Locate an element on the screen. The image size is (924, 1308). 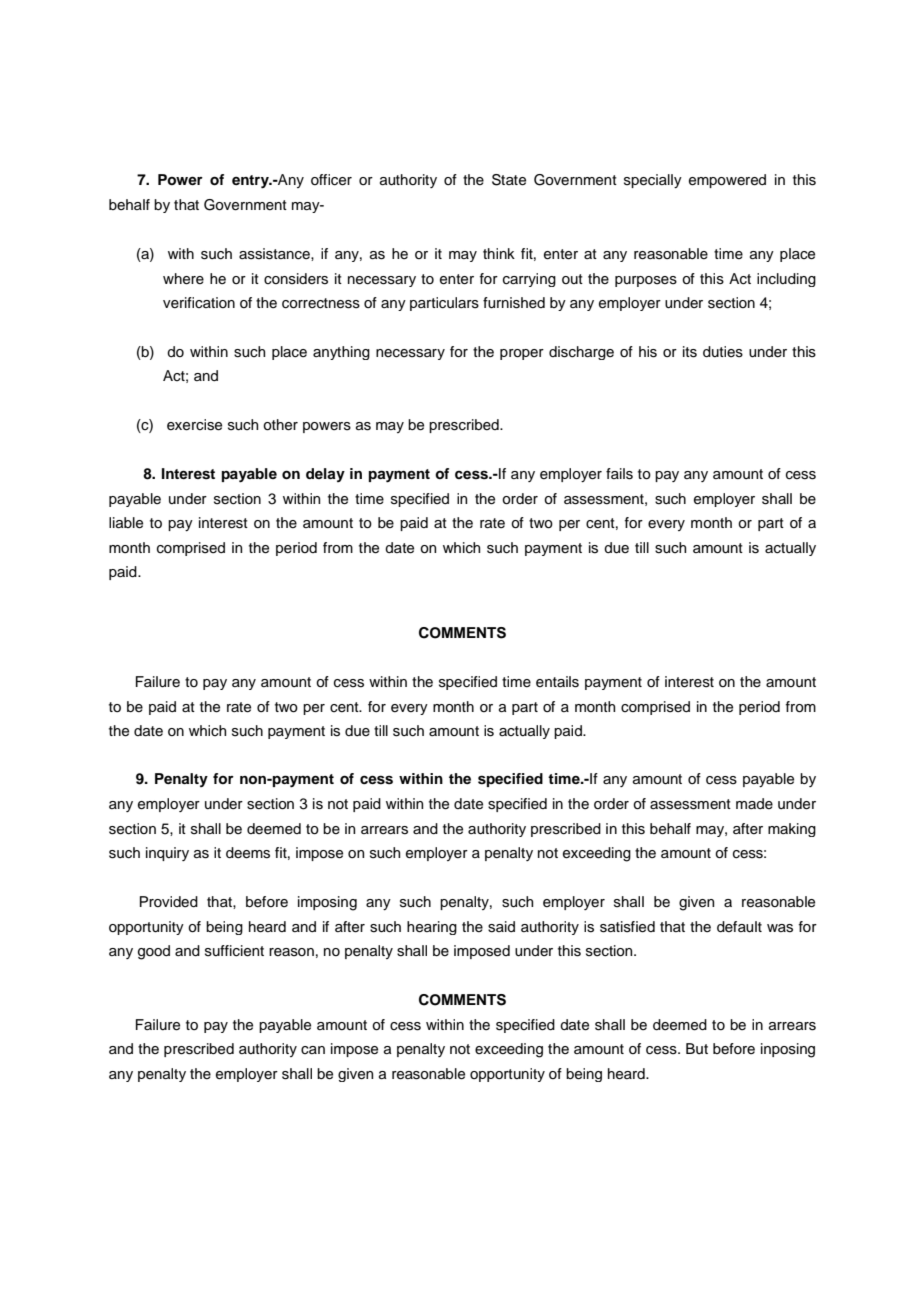
proper is located at coordinates (522, 354).
